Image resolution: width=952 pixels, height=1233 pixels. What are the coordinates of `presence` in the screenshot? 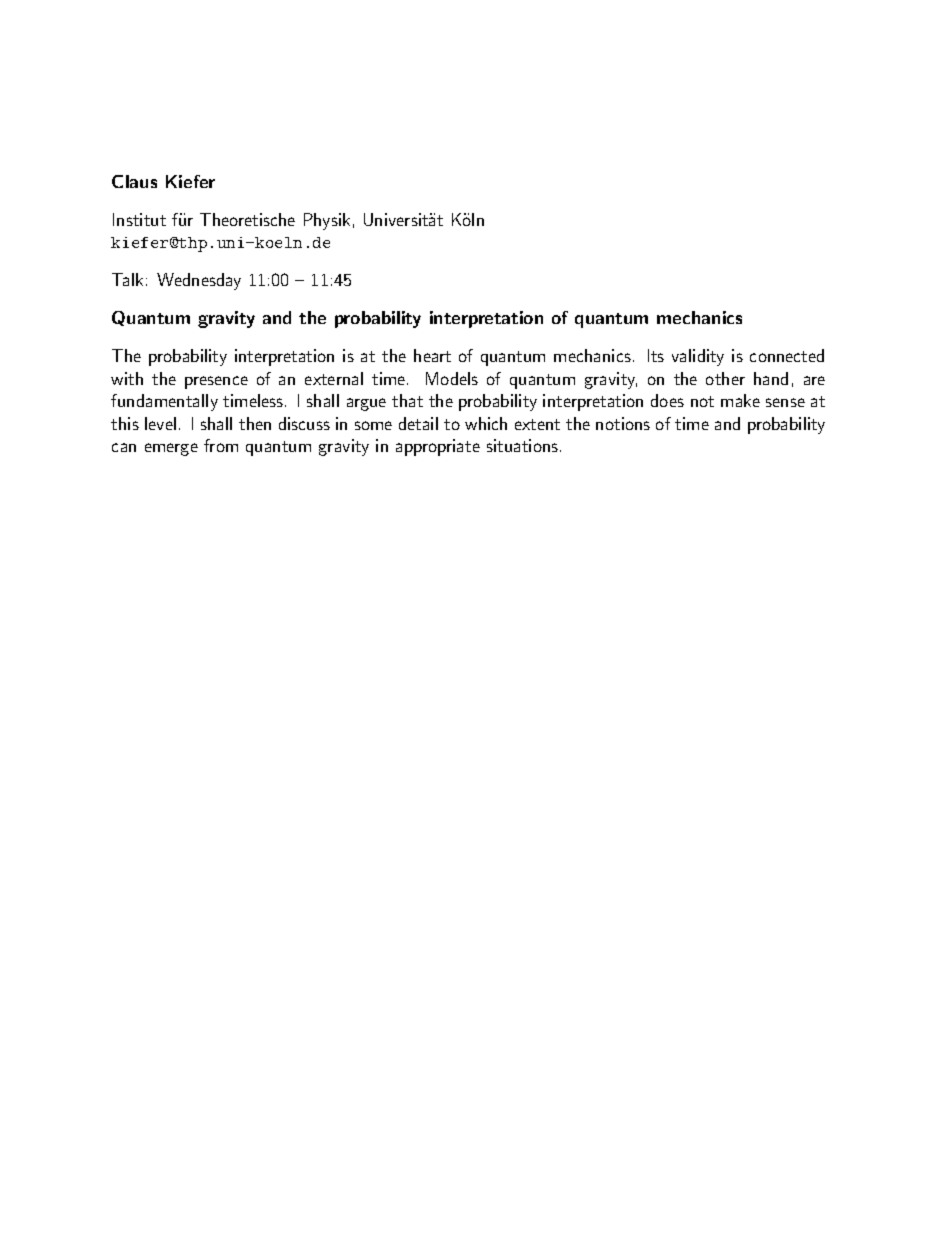 It's located at (216, 382).
